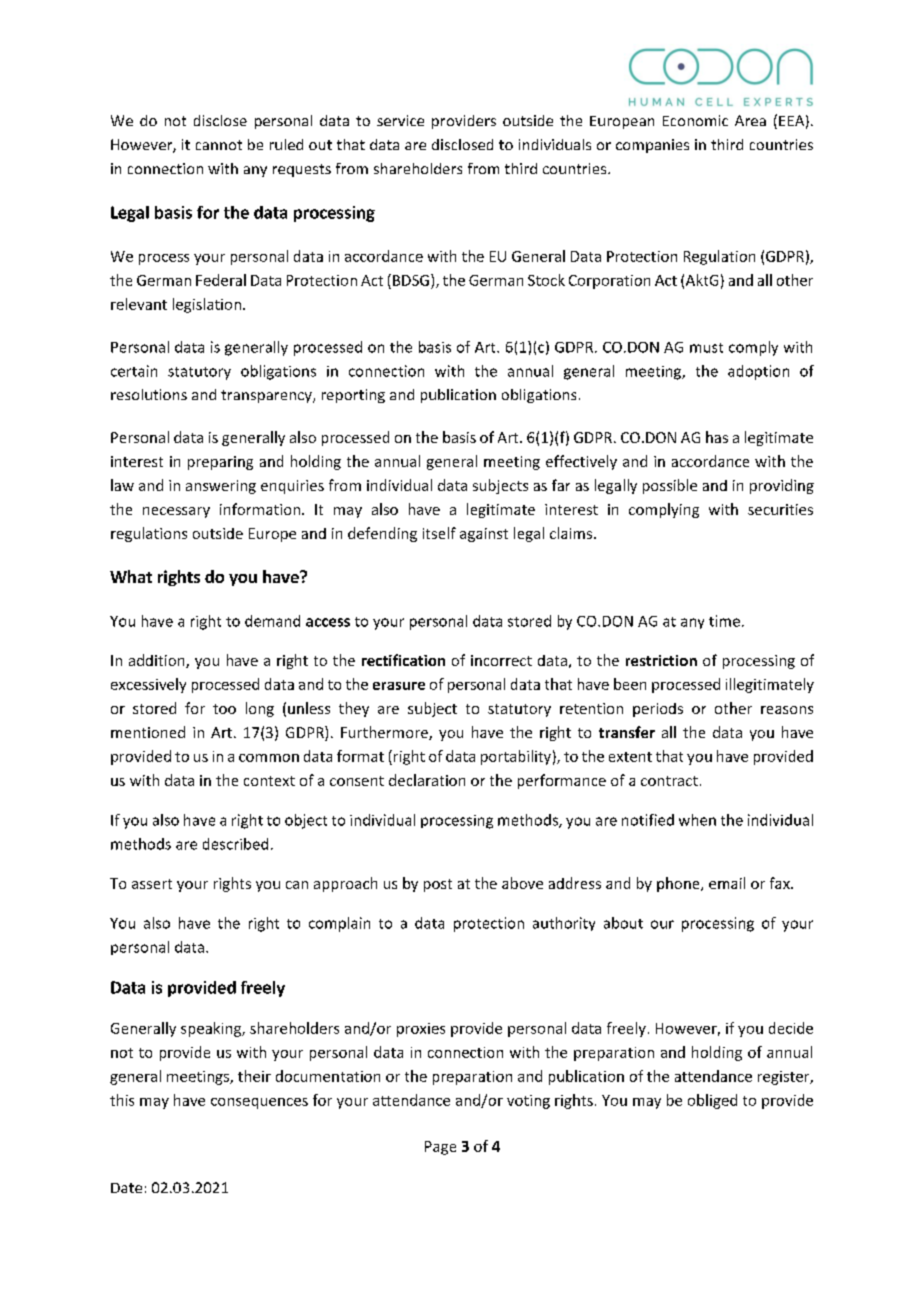  I want to click on resolutions, so click(149, 394).
